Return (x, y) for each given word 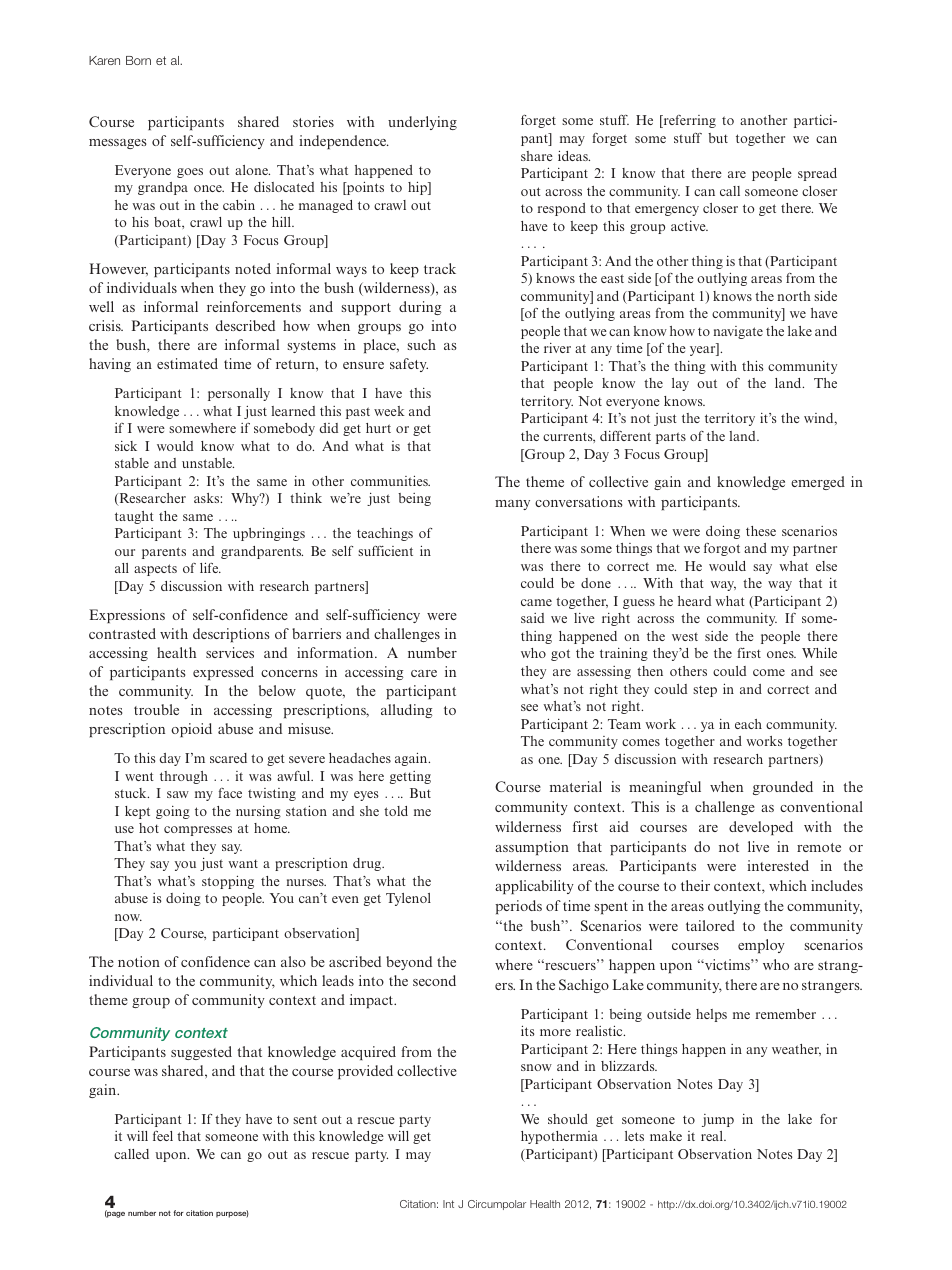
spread (817, 174)
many (512, 505)
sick (126, 446)
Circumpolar (497, 1205)
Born (138, 60)
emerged (818, 483)
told (396, 811)
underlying (422, 123)
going (173, 812)
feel (163, 1136)
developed (761, 828)
